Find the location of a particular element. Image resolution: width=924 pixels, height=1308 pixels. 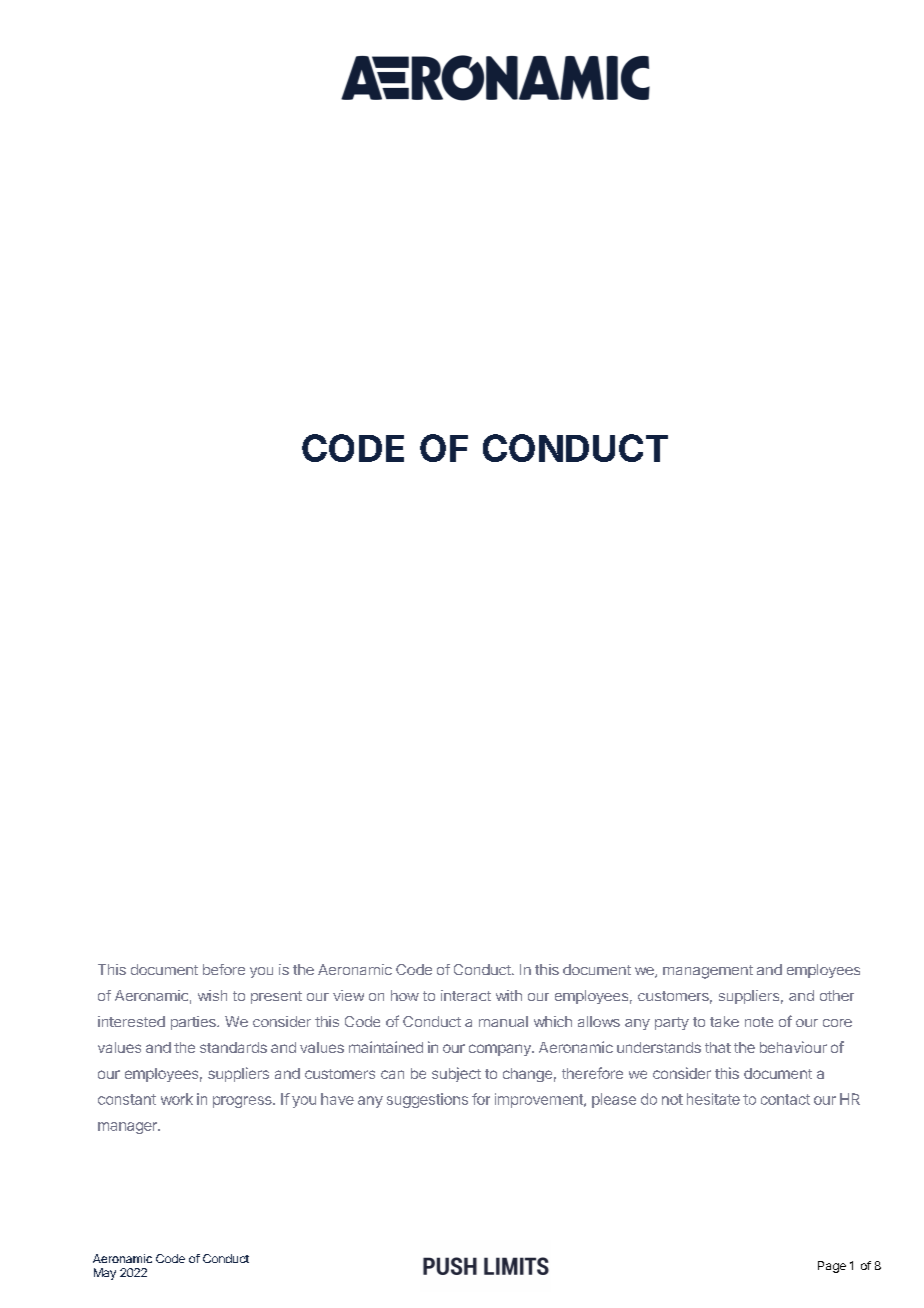

contact is located at coordinates (785, 1099).
